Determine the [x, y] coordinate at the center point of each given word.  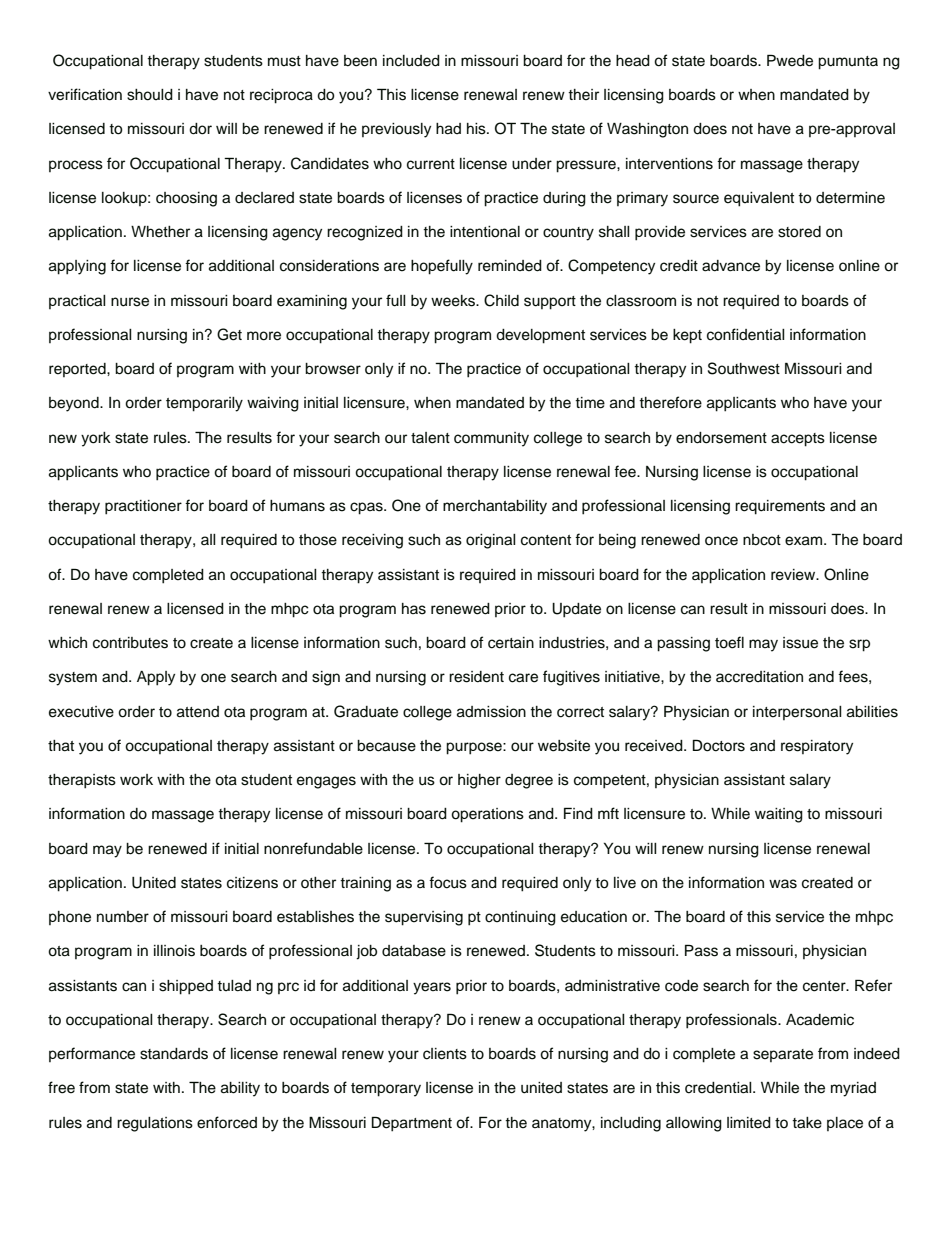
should [150, 95]
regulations [155, 1124]
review [794, 575]
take [807, 1123]
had [448, 129]
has [414, 609]
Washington [647, 130]
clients [445, 1054]
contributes [130, 643]
